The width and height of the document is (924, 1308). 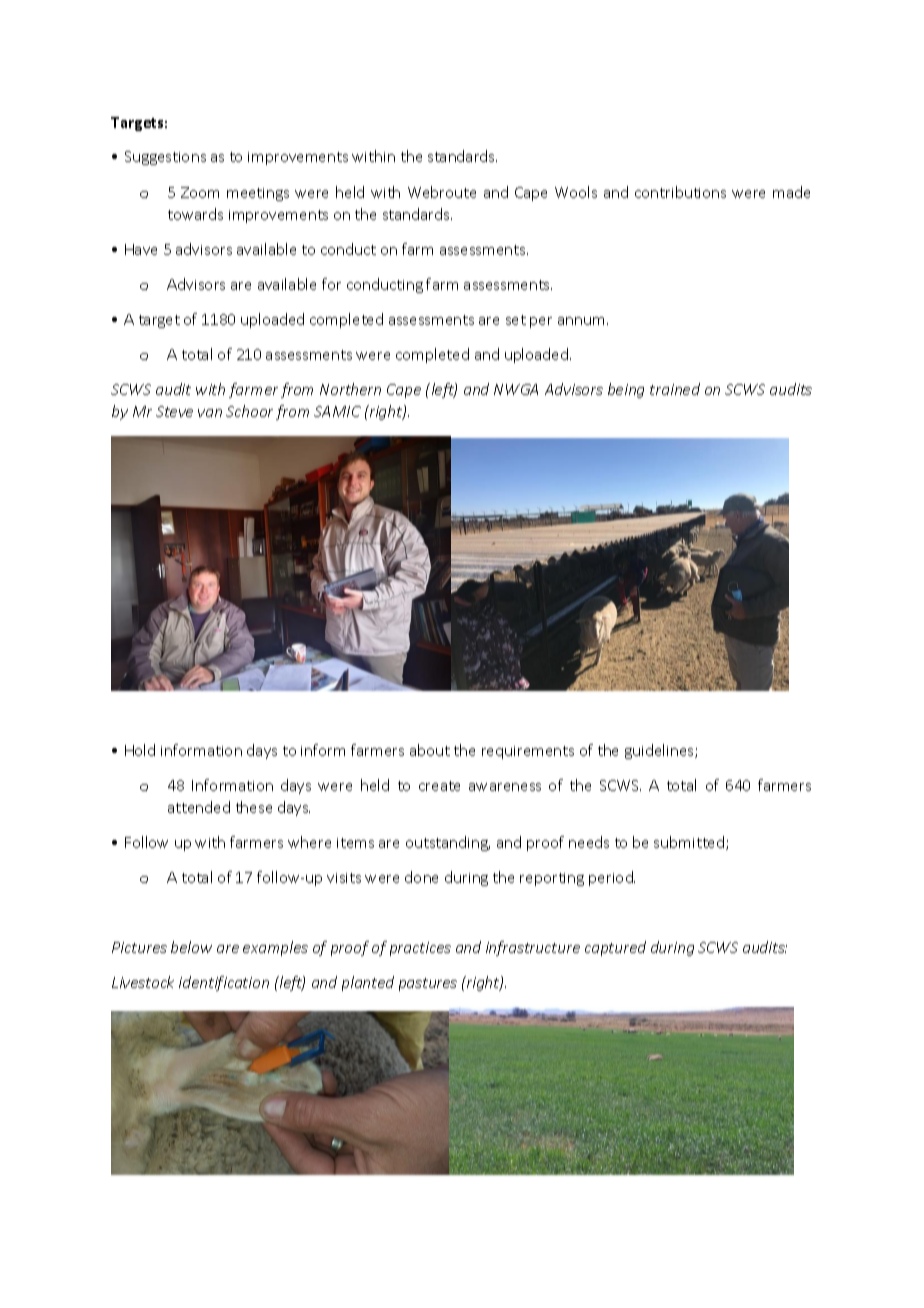 What do you see at coordinates (430, 750) in the document?
I see `about` at bounding box center [430, 750].
